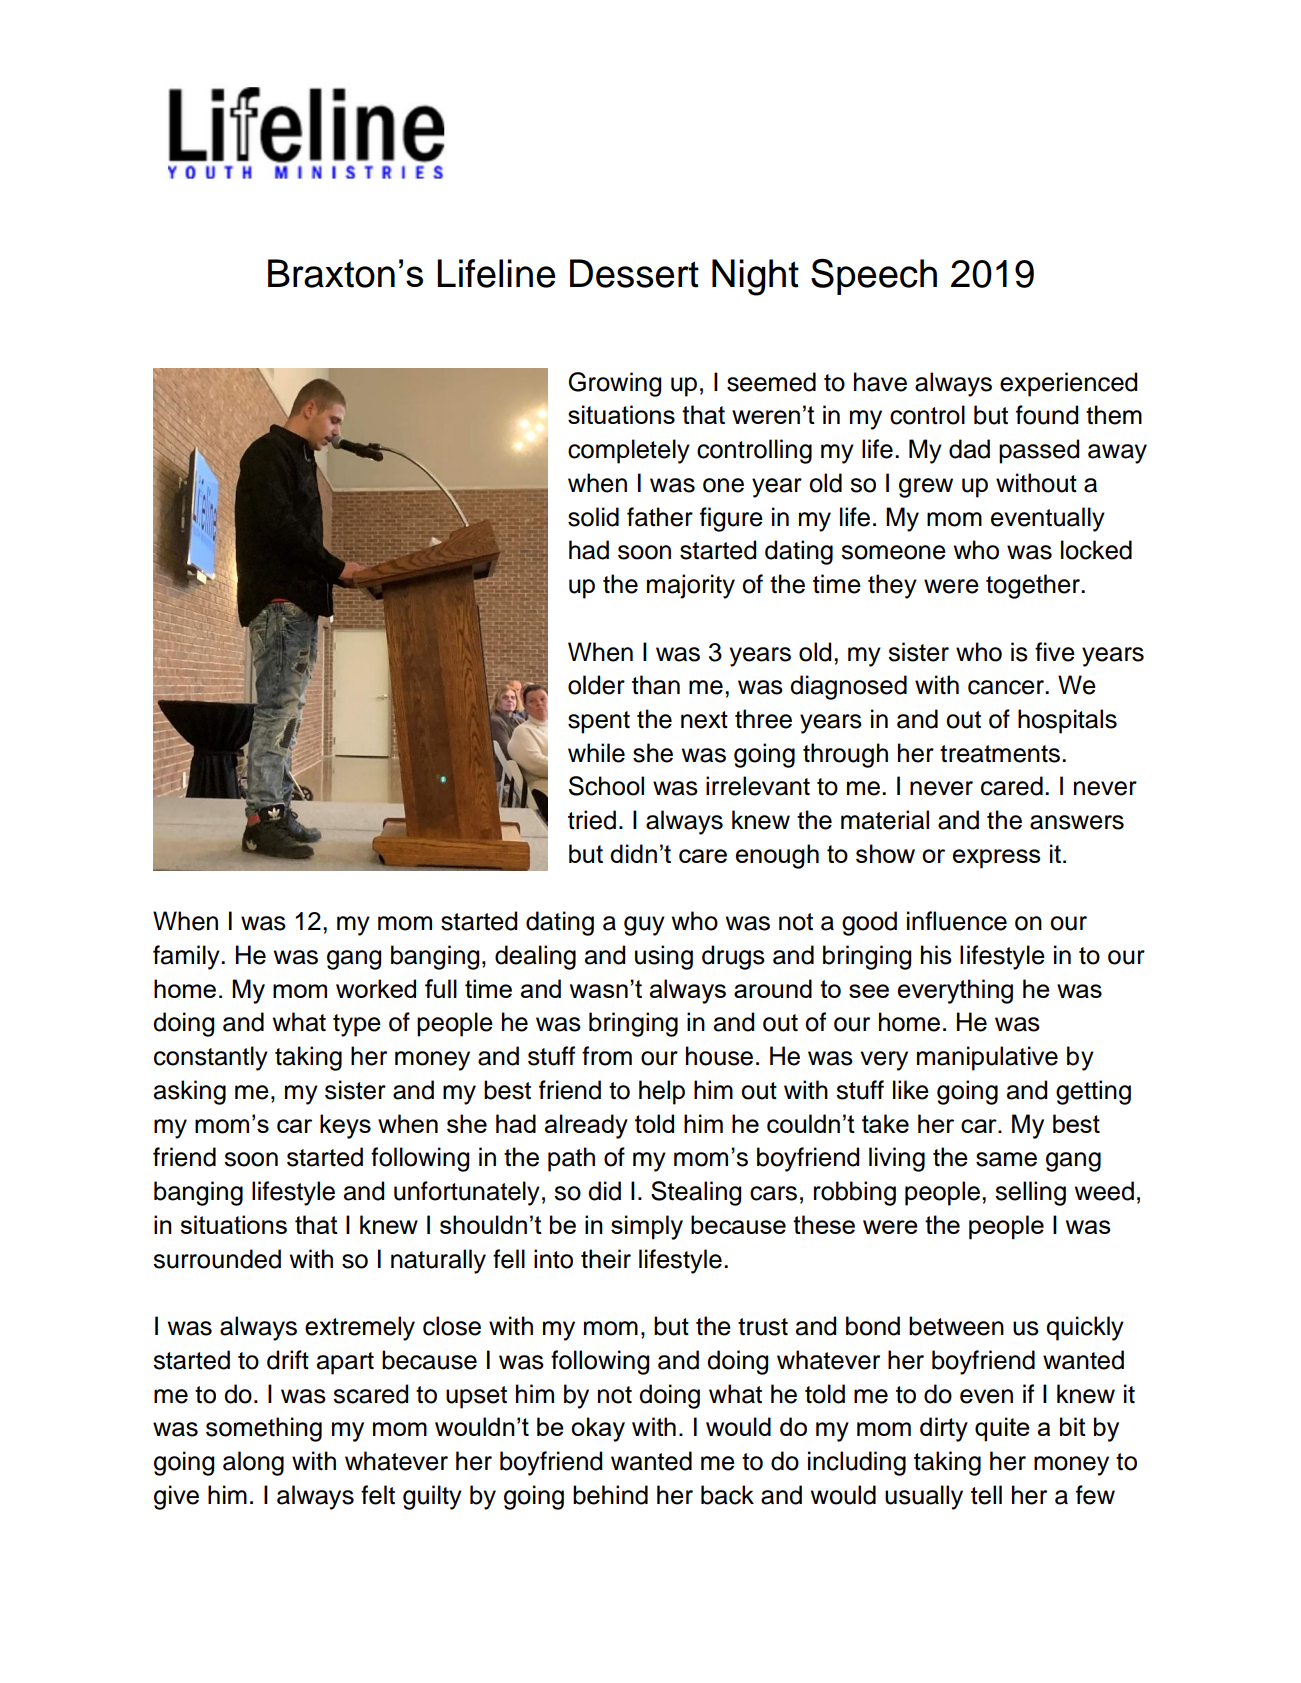  I want to click on same, so click(1006, 1159).
